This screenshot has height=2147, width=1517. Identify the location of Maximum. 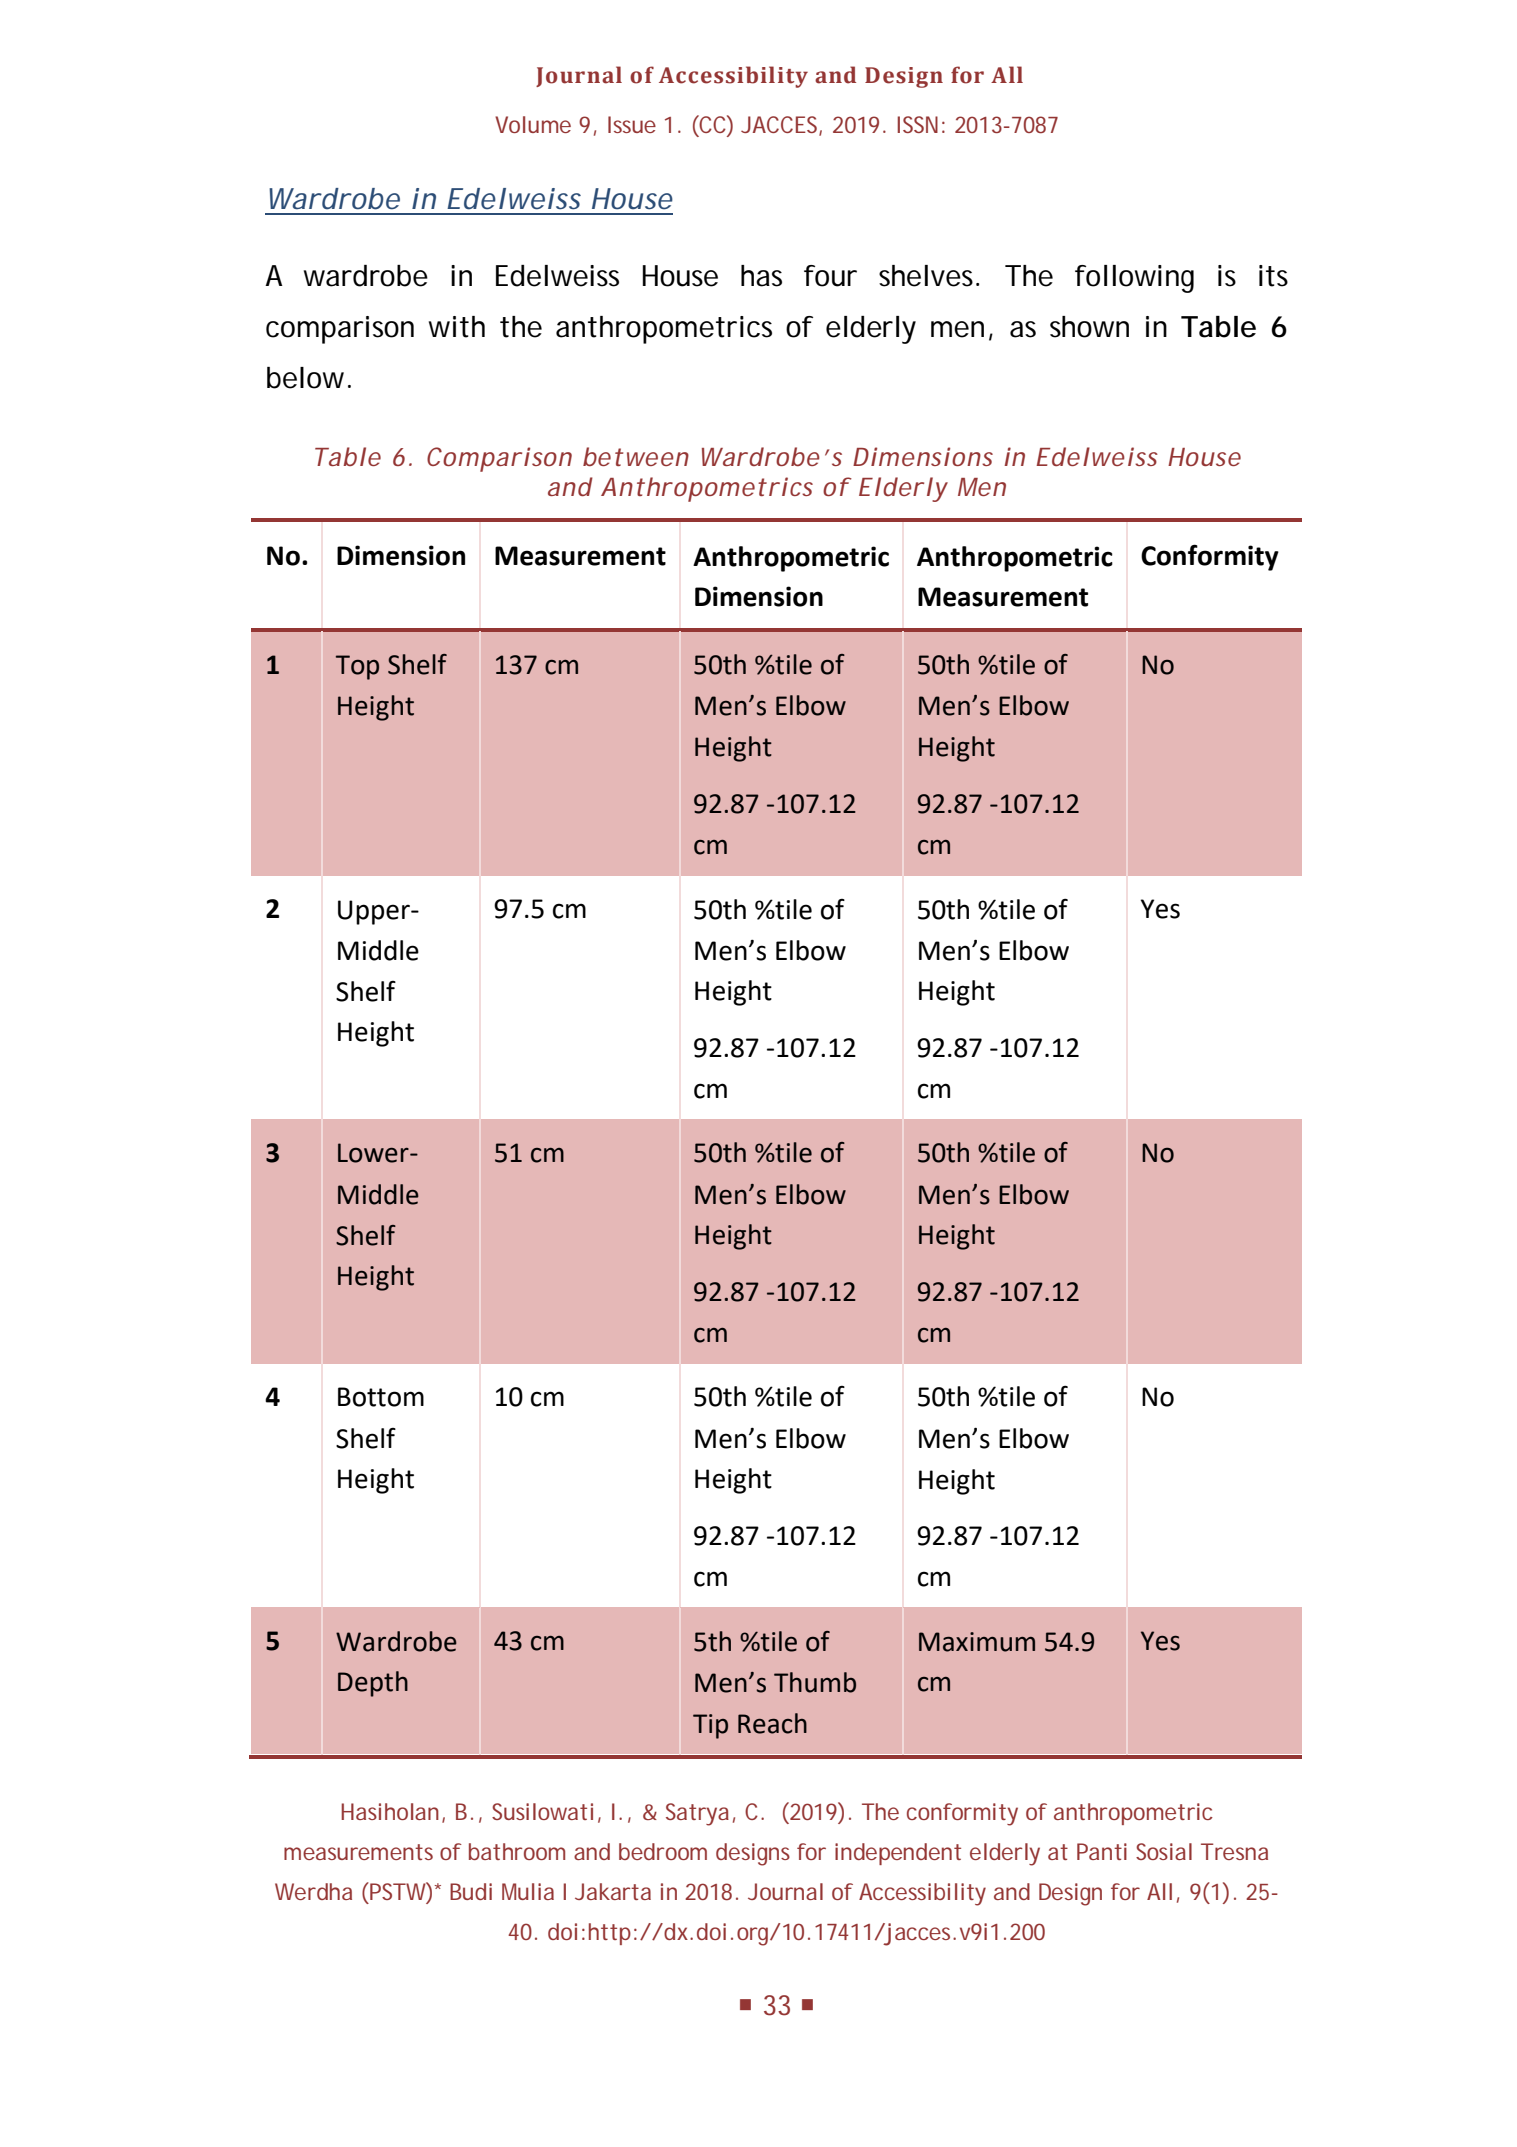
(977, 1642).
